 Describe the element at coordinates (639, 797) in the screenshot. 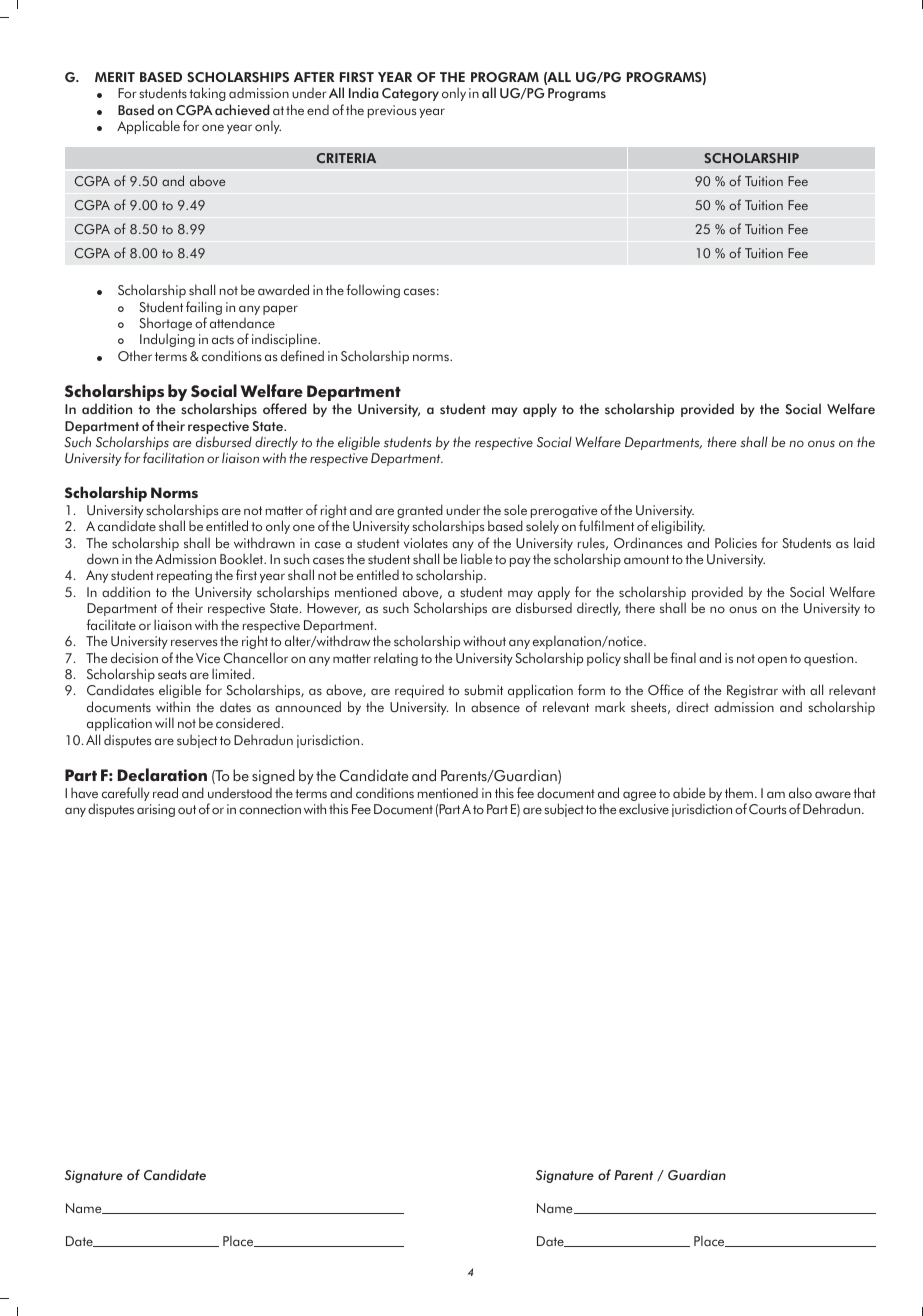

I see `agree` at that location.
